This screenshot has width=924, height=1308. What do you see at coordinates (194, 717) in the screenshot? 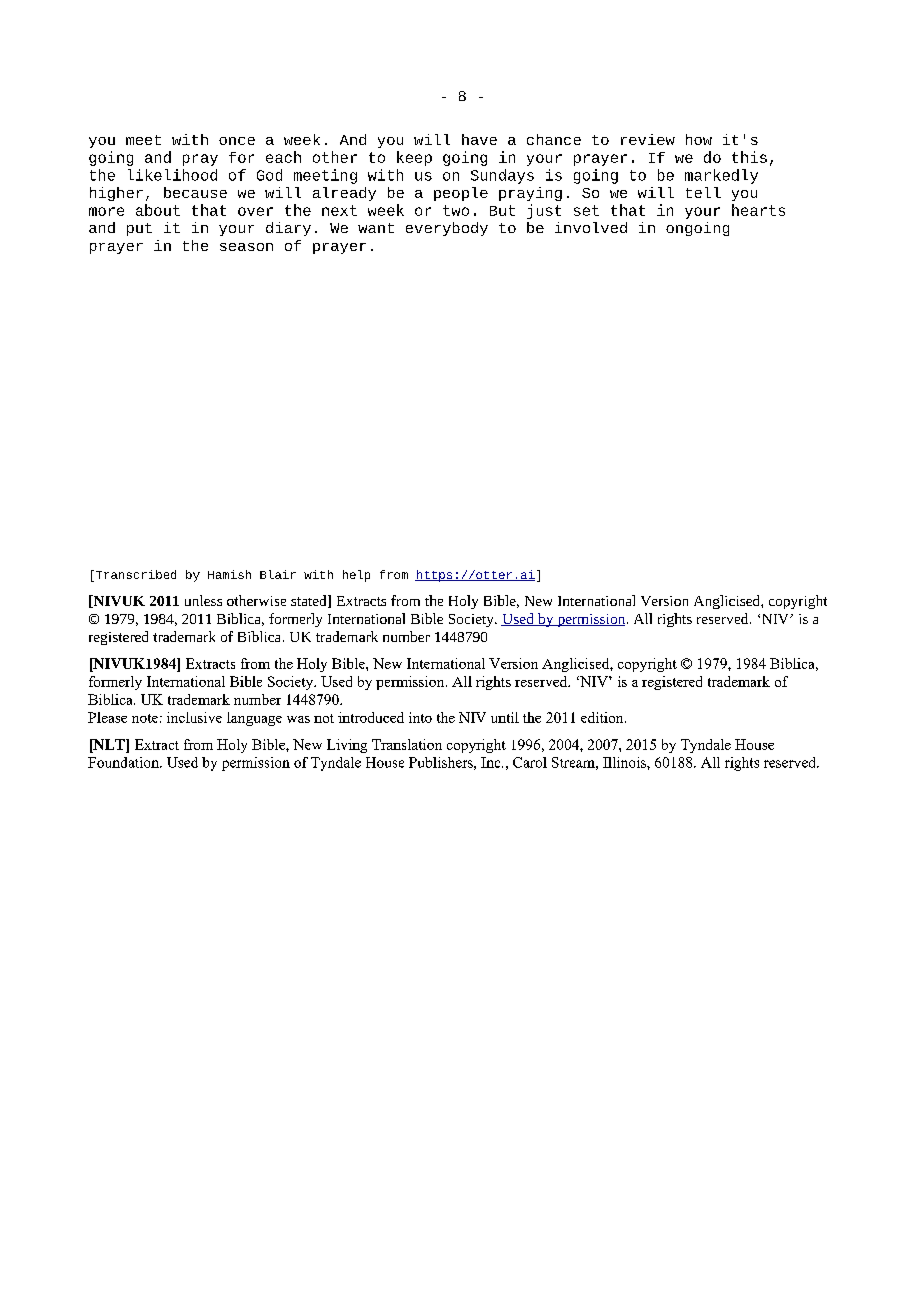
I see `inclusive` at bounding box center [194, 717].
